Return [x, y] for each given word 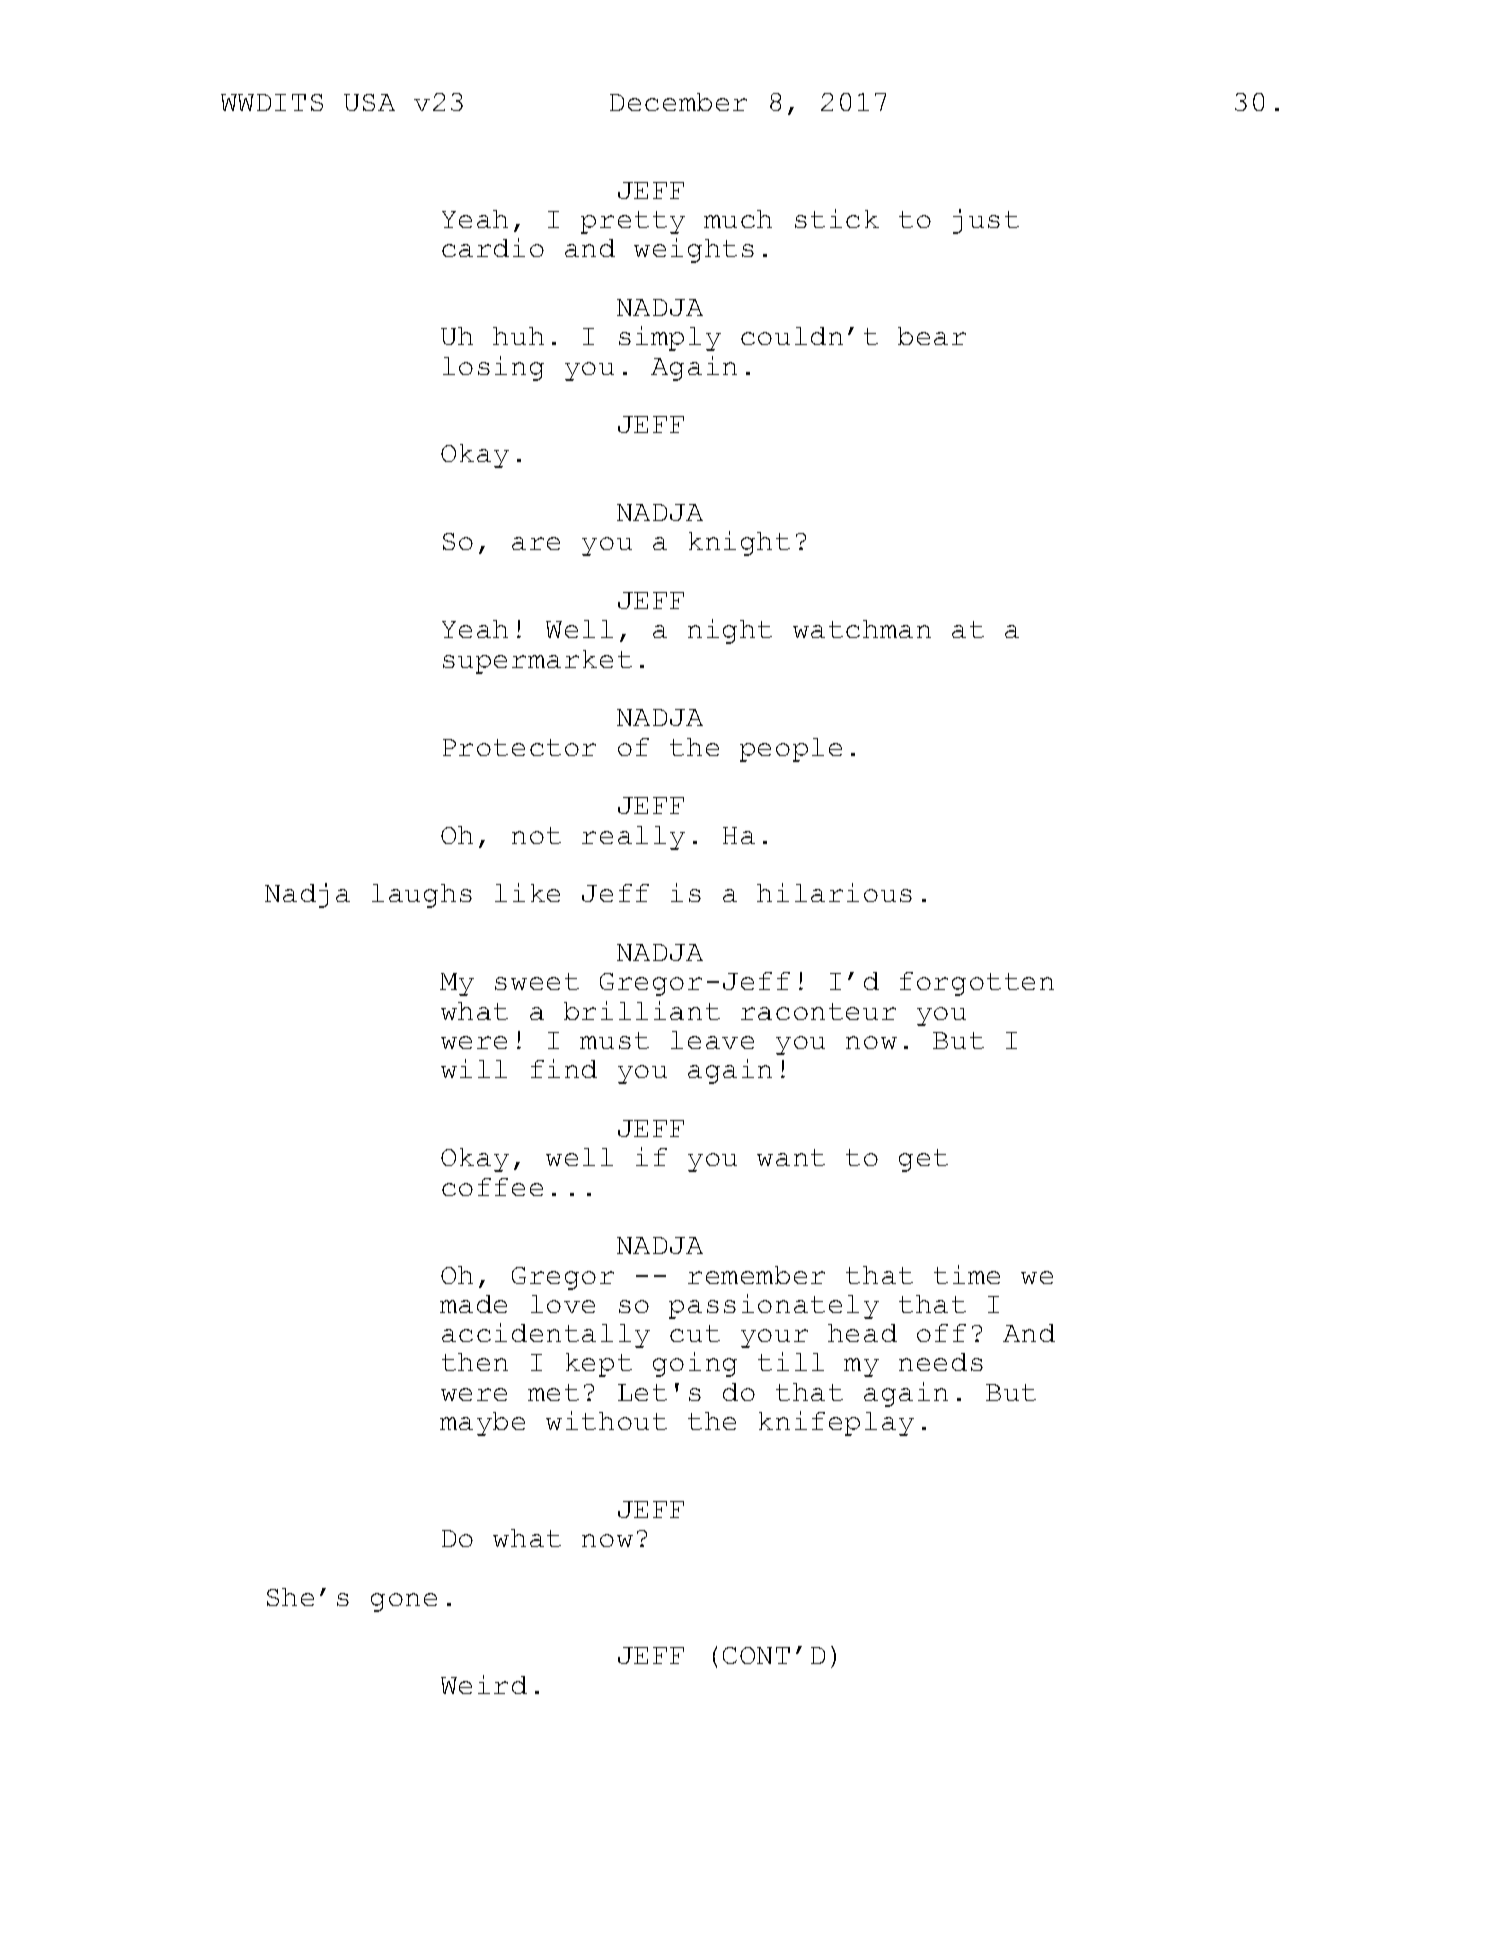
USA [369, 102]
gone [404, 1602]
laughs [422, 896]
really [633, 838]
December [678, 102]
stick [837, 218]
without [606, 1420]
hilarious [834, 892]
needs [941, 1362]
